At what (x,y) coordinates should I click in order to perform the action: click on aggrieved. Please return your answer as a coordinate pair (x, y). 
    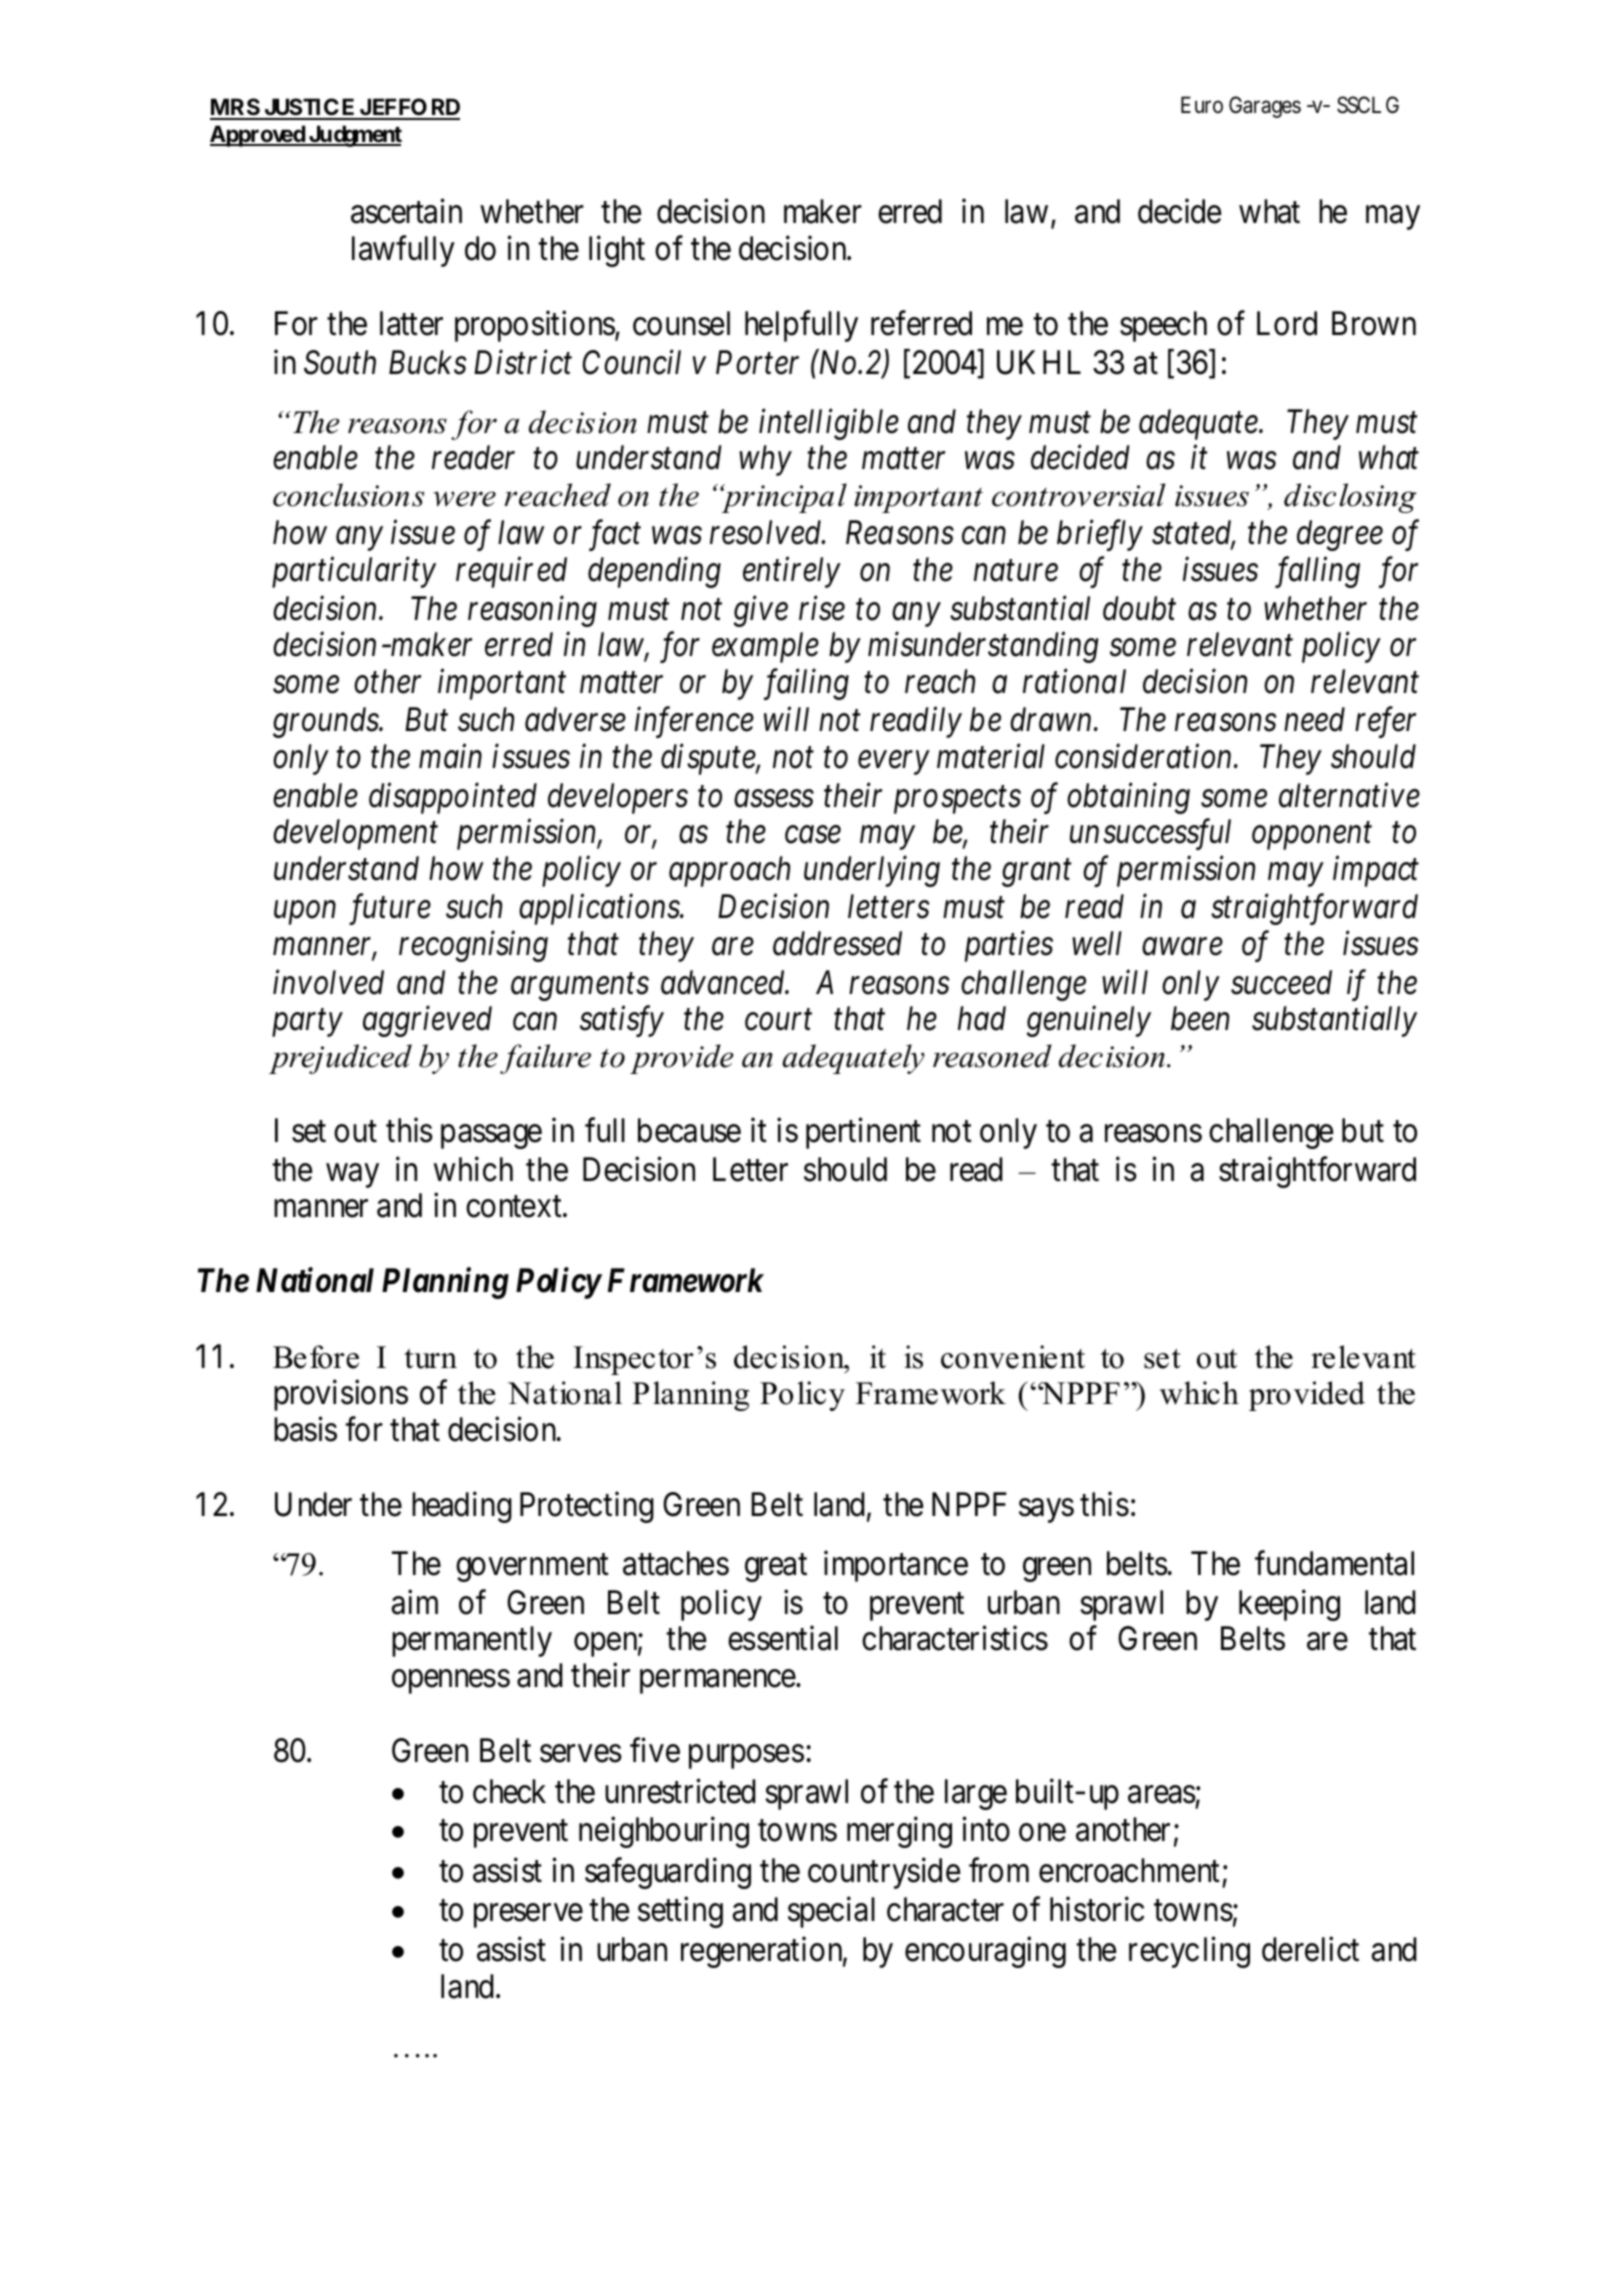
    Looking at the image, I should click on (427, 1021).
